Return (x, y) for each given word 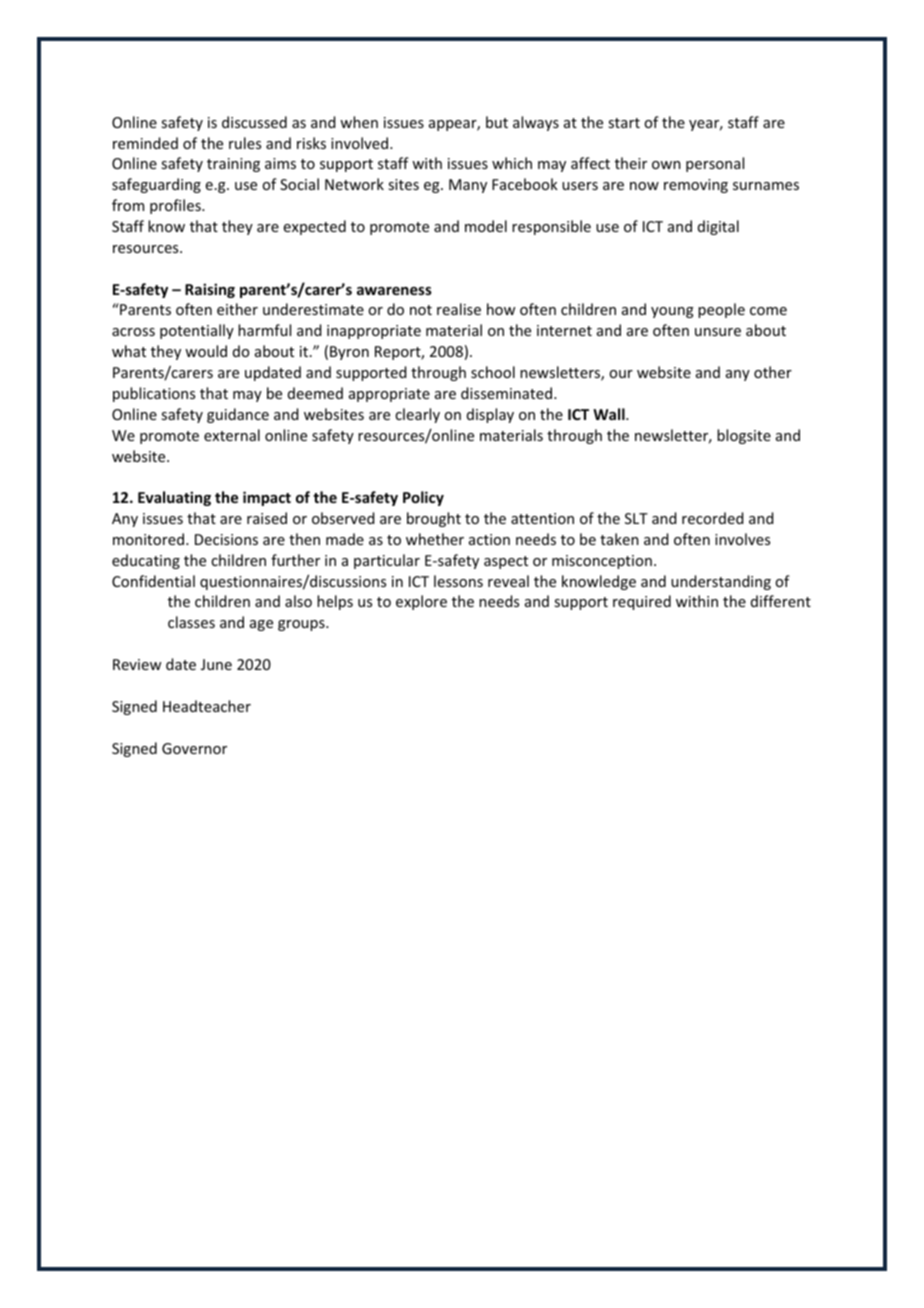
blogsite (744, 436)
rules (245, 143)
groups (302, 625)
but (497, 122)
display (490, 415)
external (232, 435)
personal (715, 164)
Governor (194, 748)
